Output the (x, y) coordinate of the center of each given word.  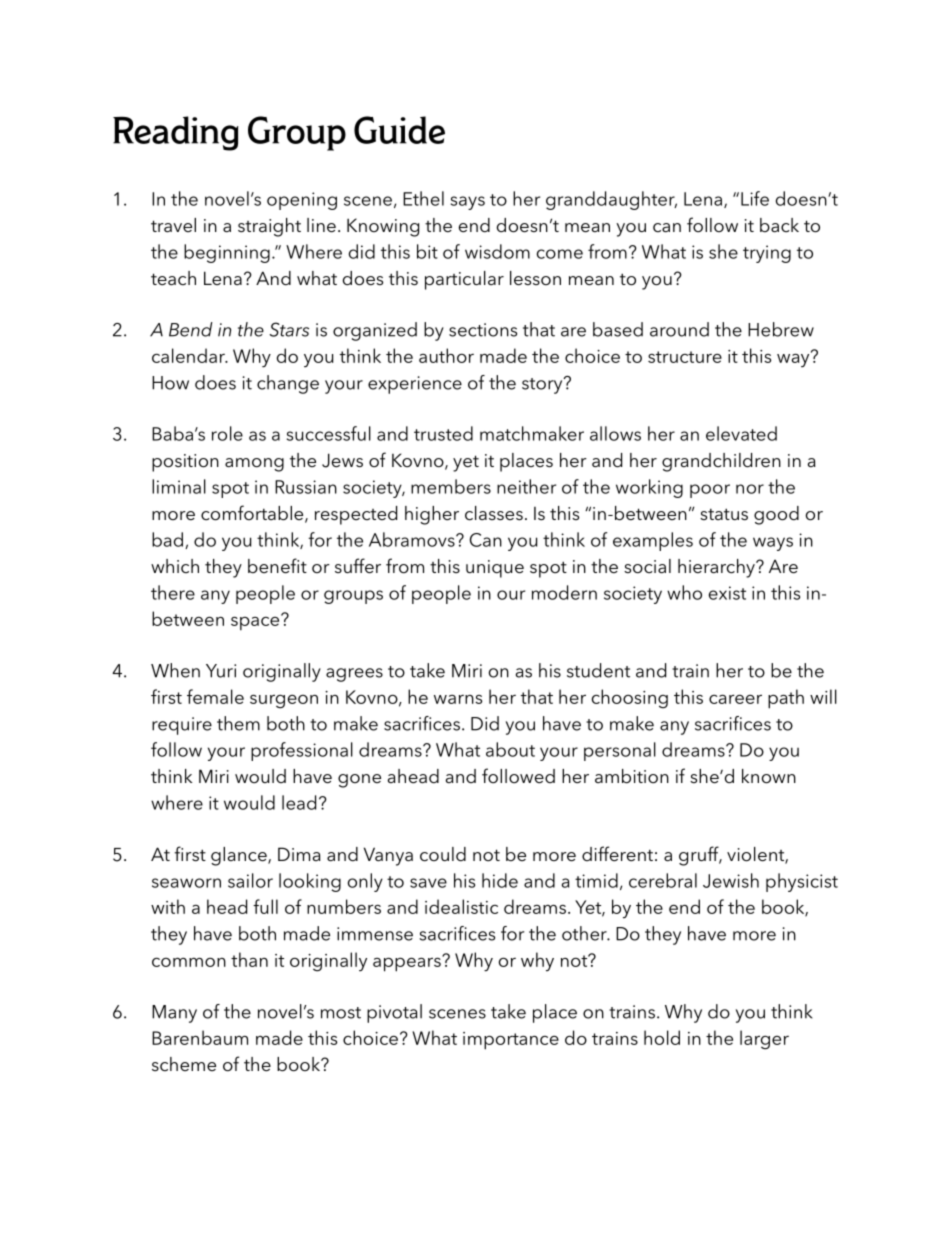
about (510, 749)
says (468, 203)
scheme (184, 1064)
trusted (443, 433)
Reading (176, 133)
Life (755, 198)
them (238, 723)
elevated (741, 433)
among (254, 465)
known (769, 776)
